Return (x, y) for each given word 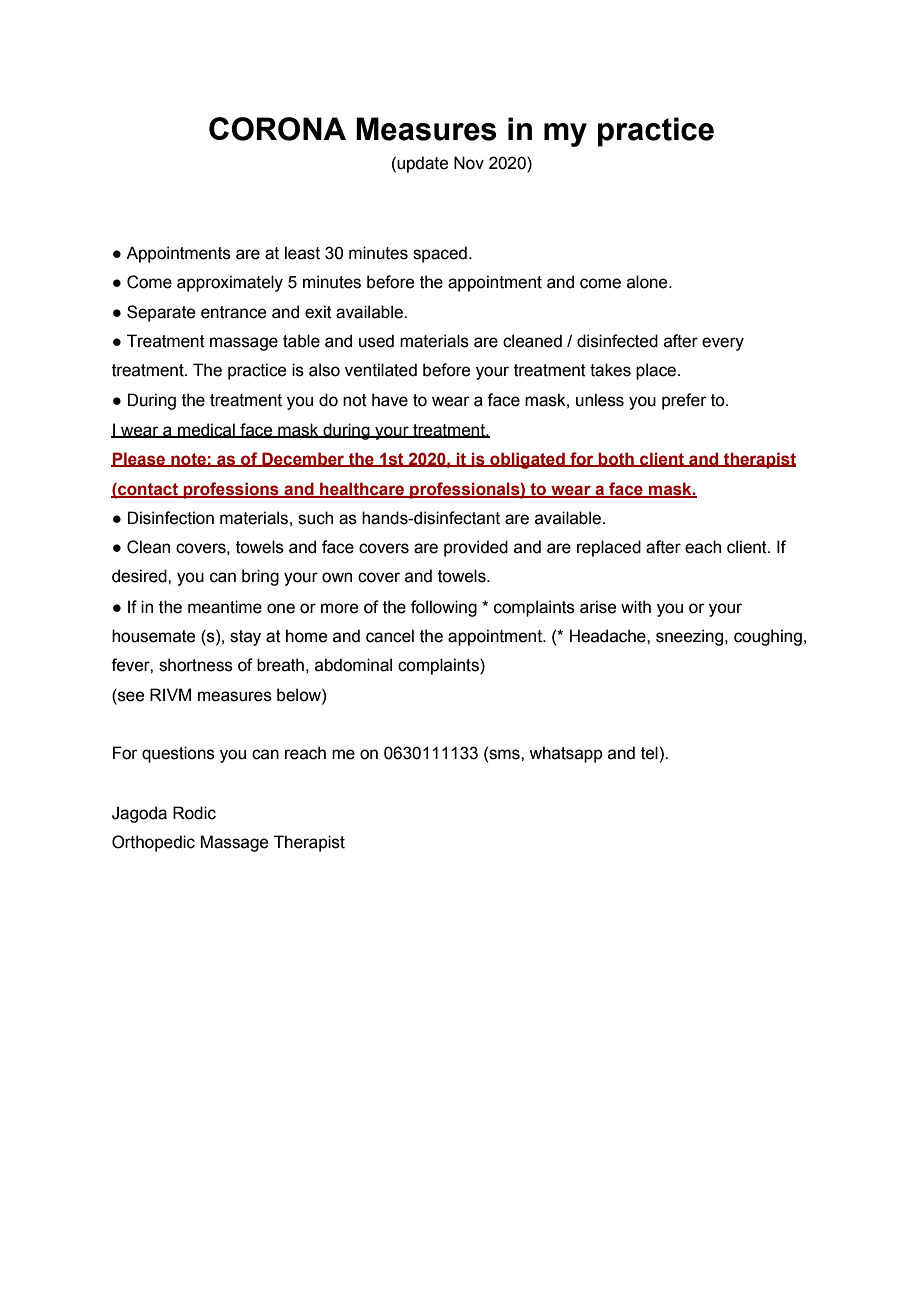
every (723, 344)
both (616, 459)
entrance (233, 312)
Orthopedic (153, 843)
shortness (196, 665)
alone (648, 282)
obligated (527, 460)
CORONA (277, 129)
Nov (469, 163)
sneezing (691, 637)
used (376, 341)
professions (231, 490)
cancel (390, 636)
